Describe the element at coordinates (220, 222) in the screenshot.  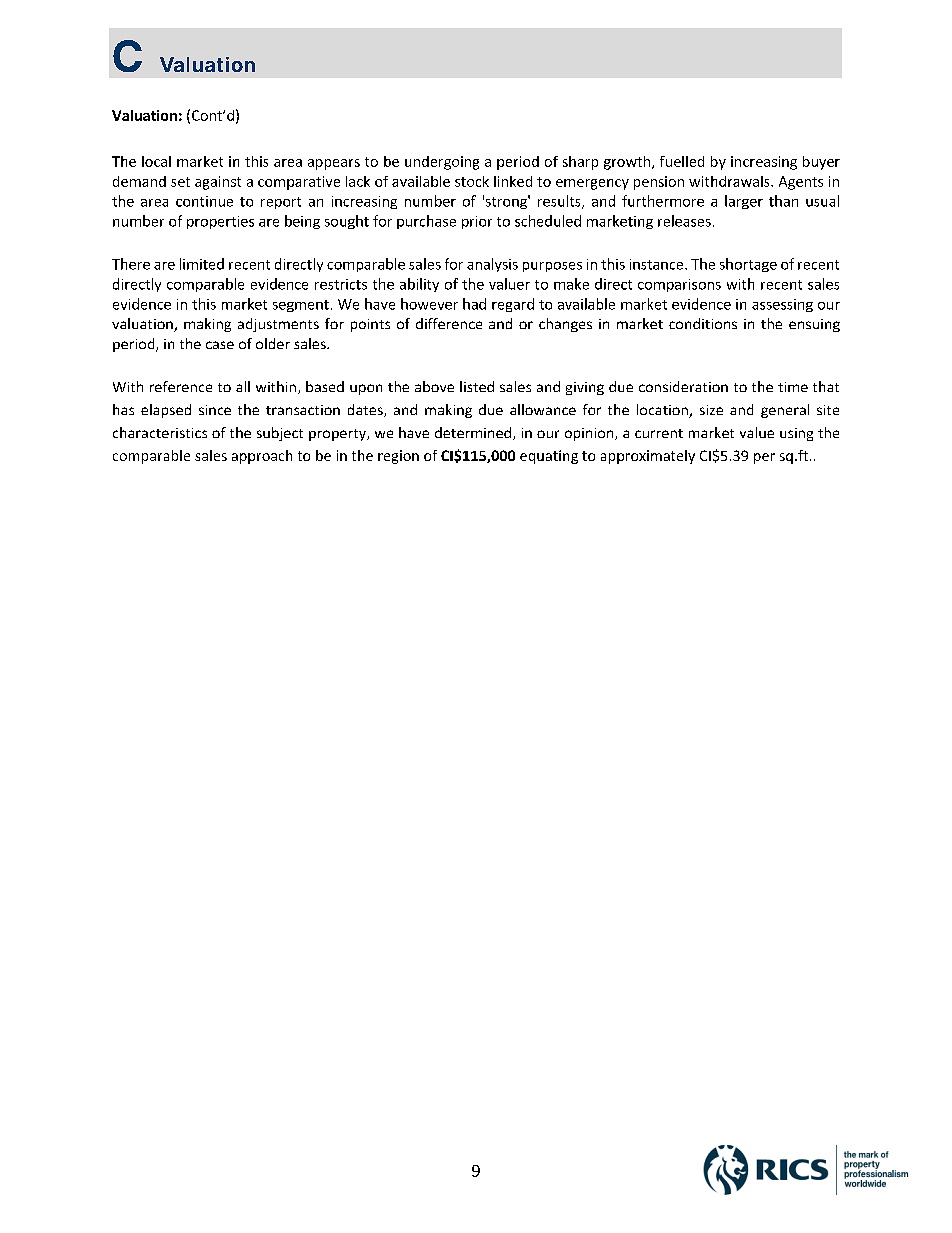
I see `properties` at that location.
